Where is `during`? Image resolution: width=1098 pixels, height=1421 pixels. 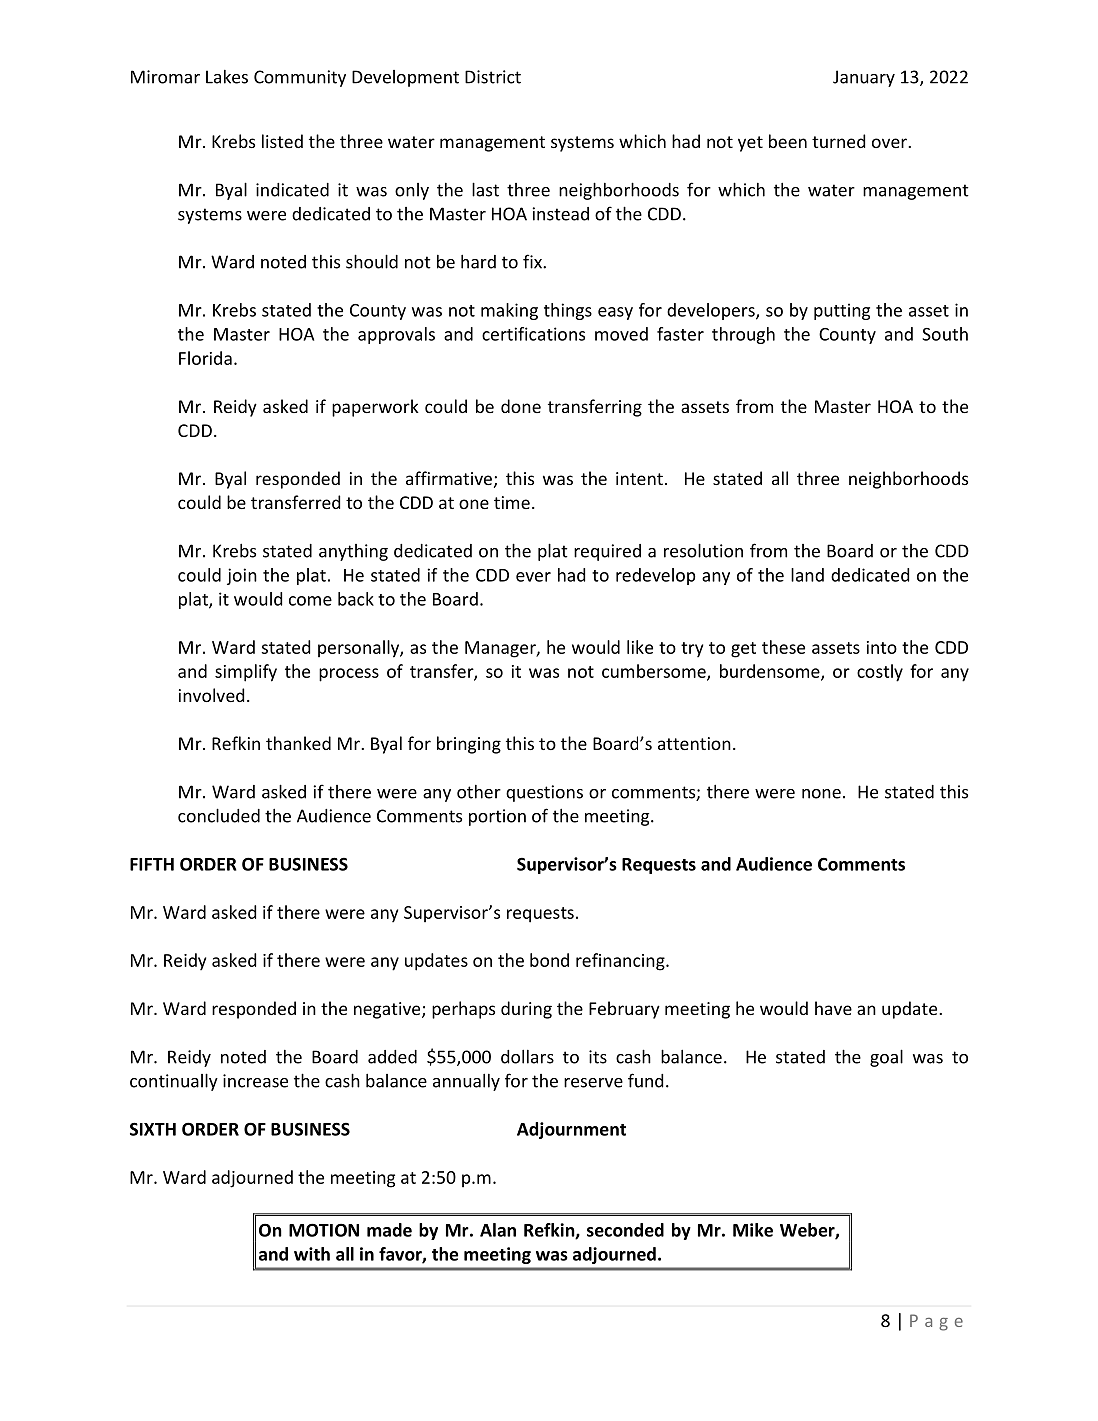
during is located at coordinates (526, 1010).
